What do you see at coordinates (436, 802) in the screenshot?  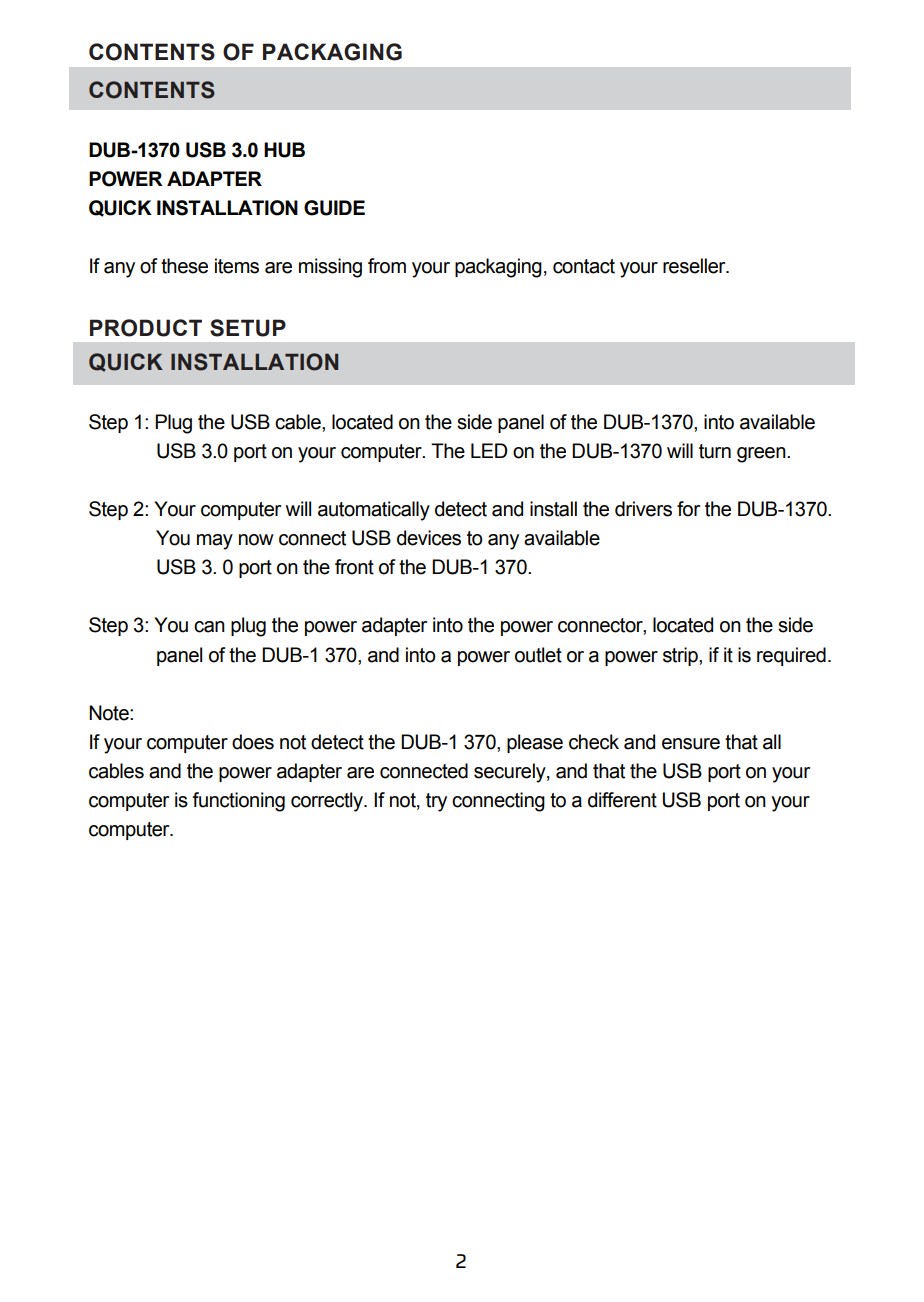 I see `try` at bounding box center [436, 802].
